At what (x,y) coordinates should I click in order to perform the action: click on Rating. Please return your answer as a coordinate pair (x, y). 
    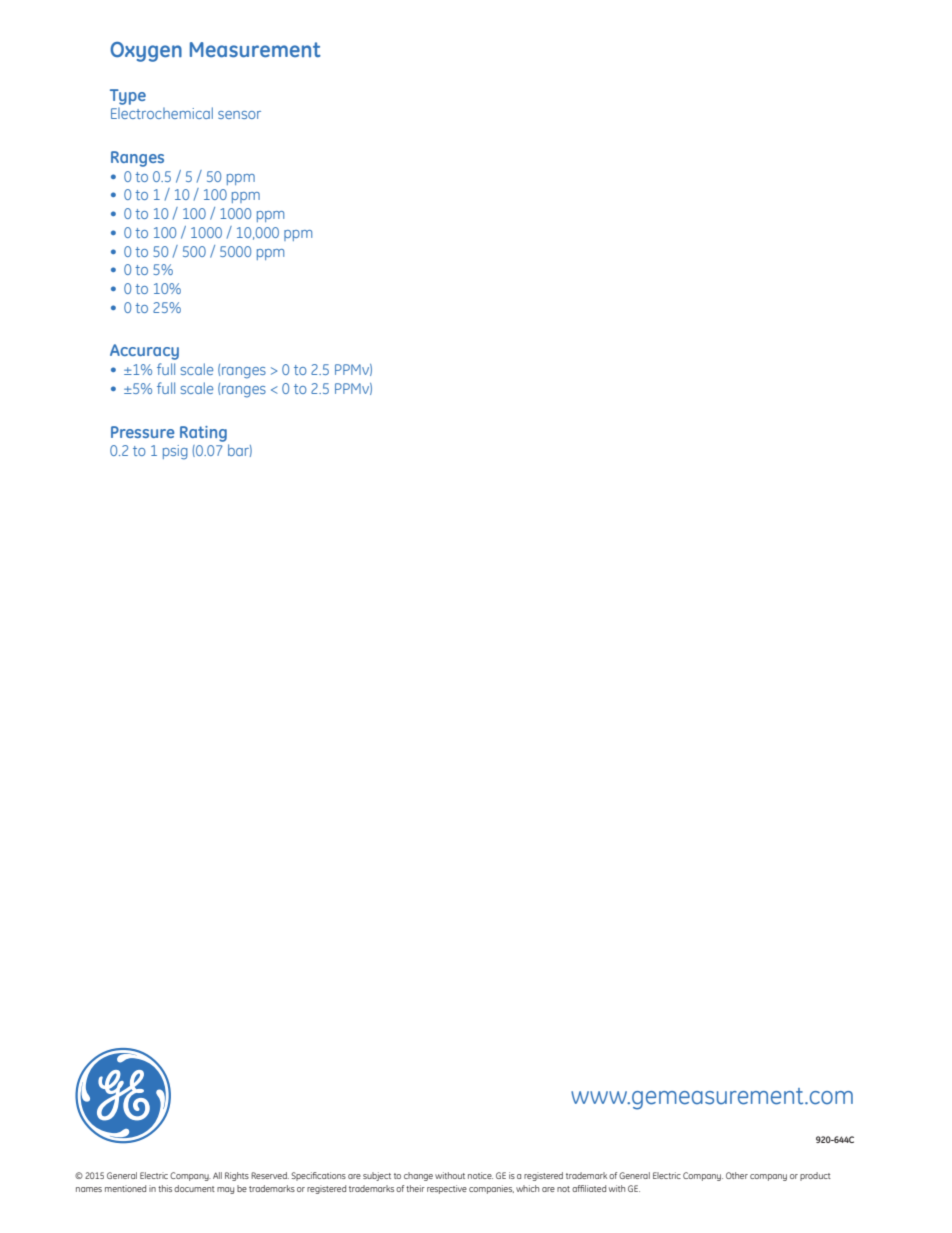
    Looking at the image, I should click on (203, 434).
